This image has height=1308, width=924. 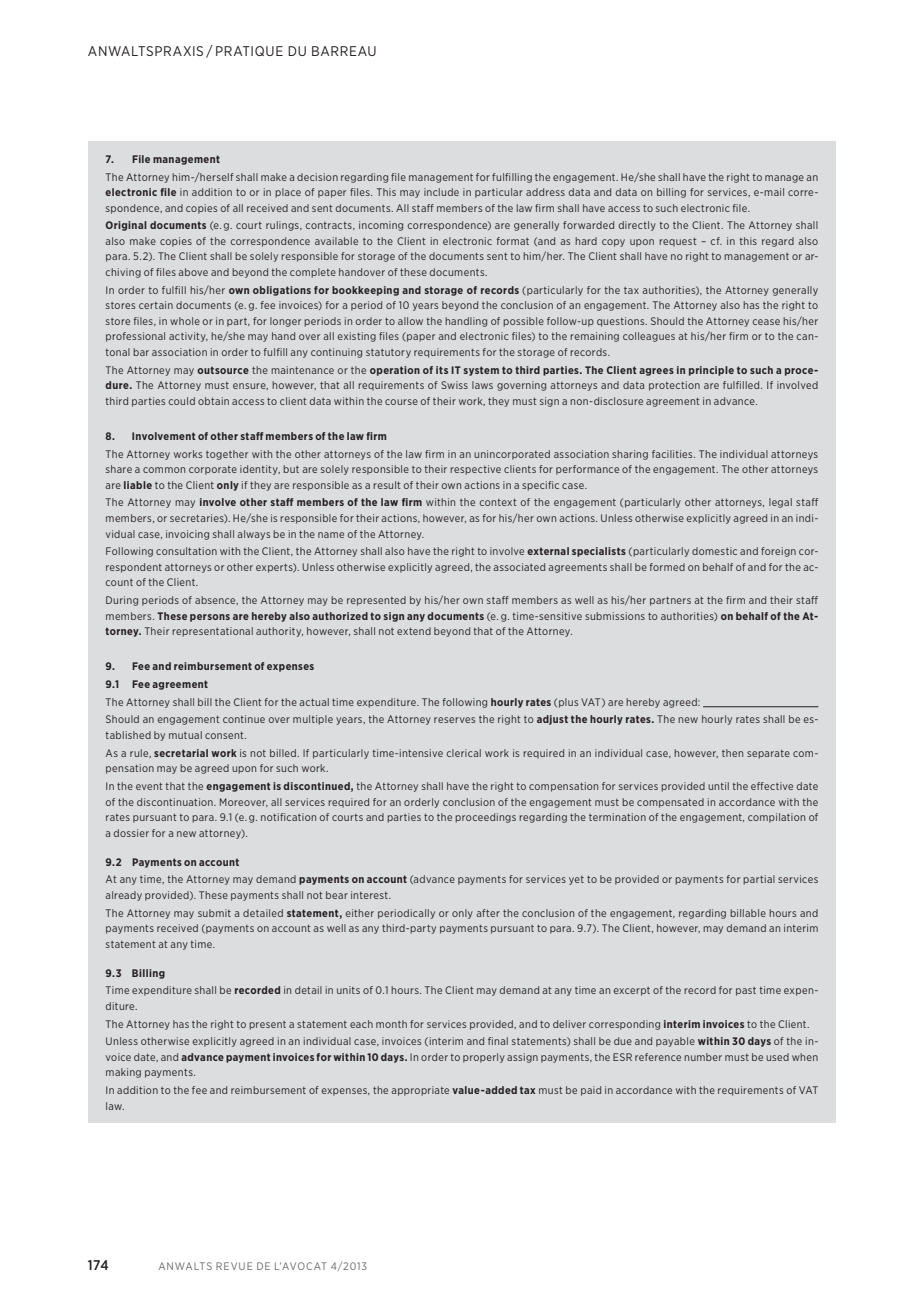 I want to click on mutual, so click(x=185, y=735).
